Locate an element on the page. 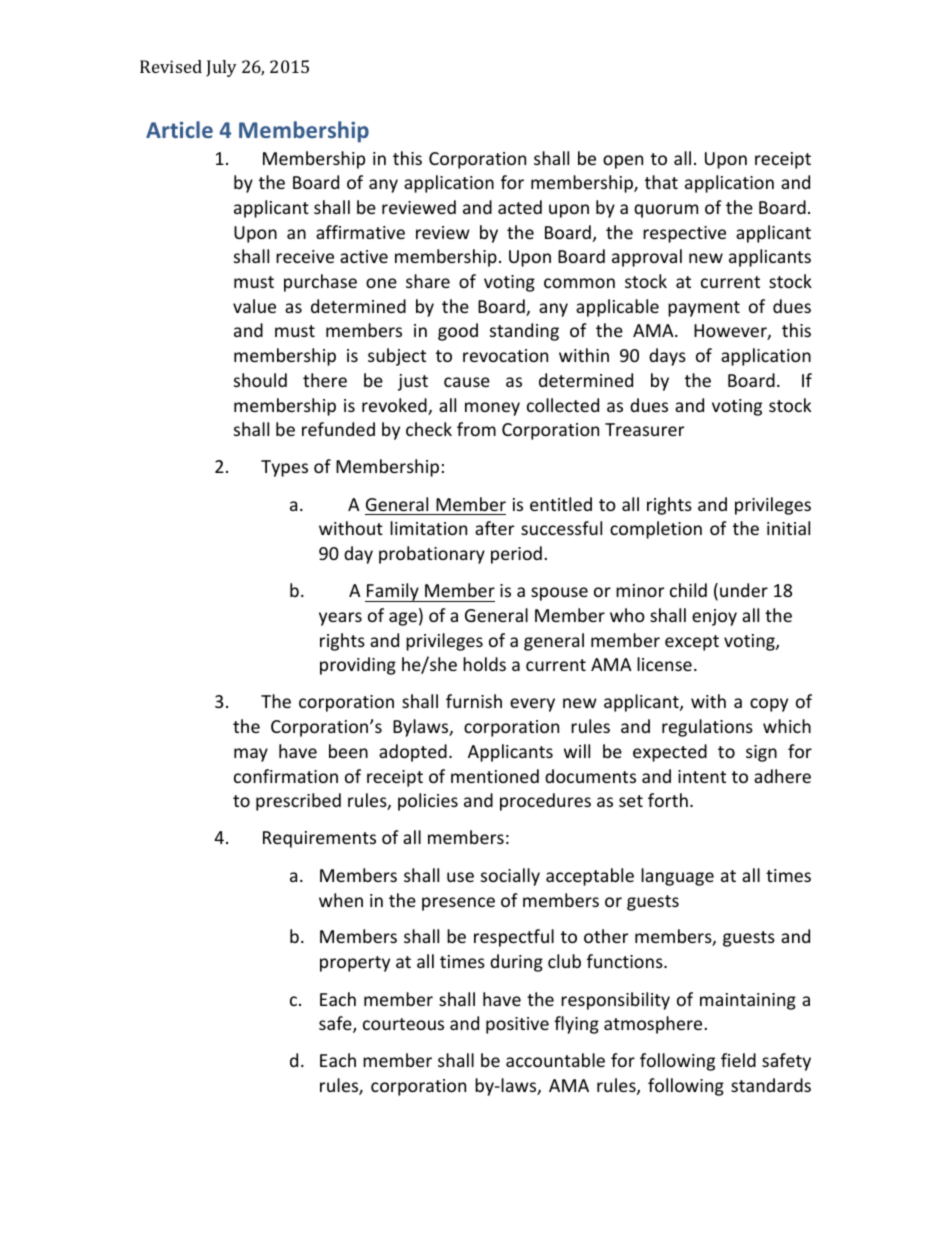 This image has height=1233, width=952. standards is located at coordinates (771, 1085).
